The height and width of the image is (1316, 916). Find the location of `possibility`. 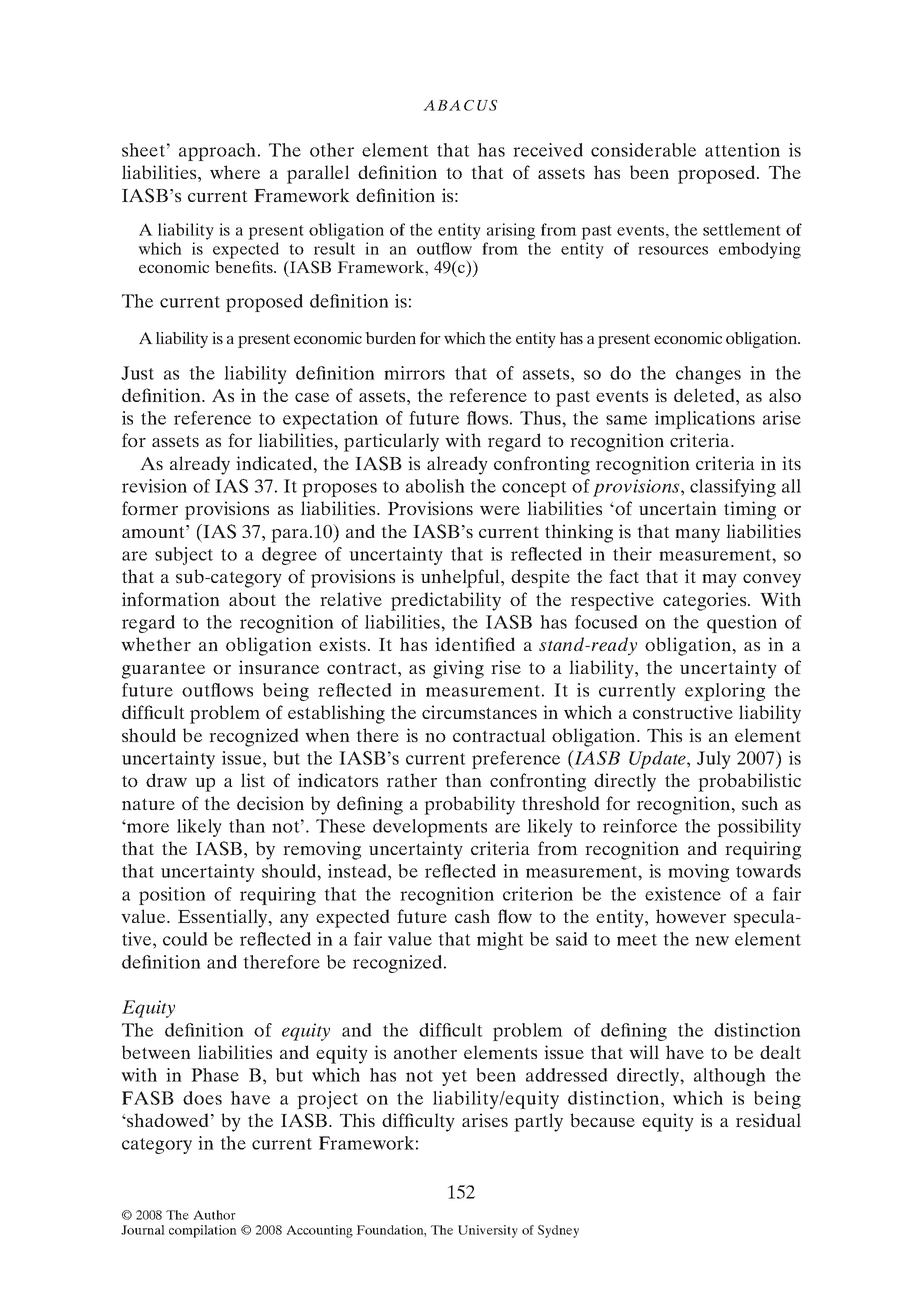

possibility is located at coordinates (759, 828).
